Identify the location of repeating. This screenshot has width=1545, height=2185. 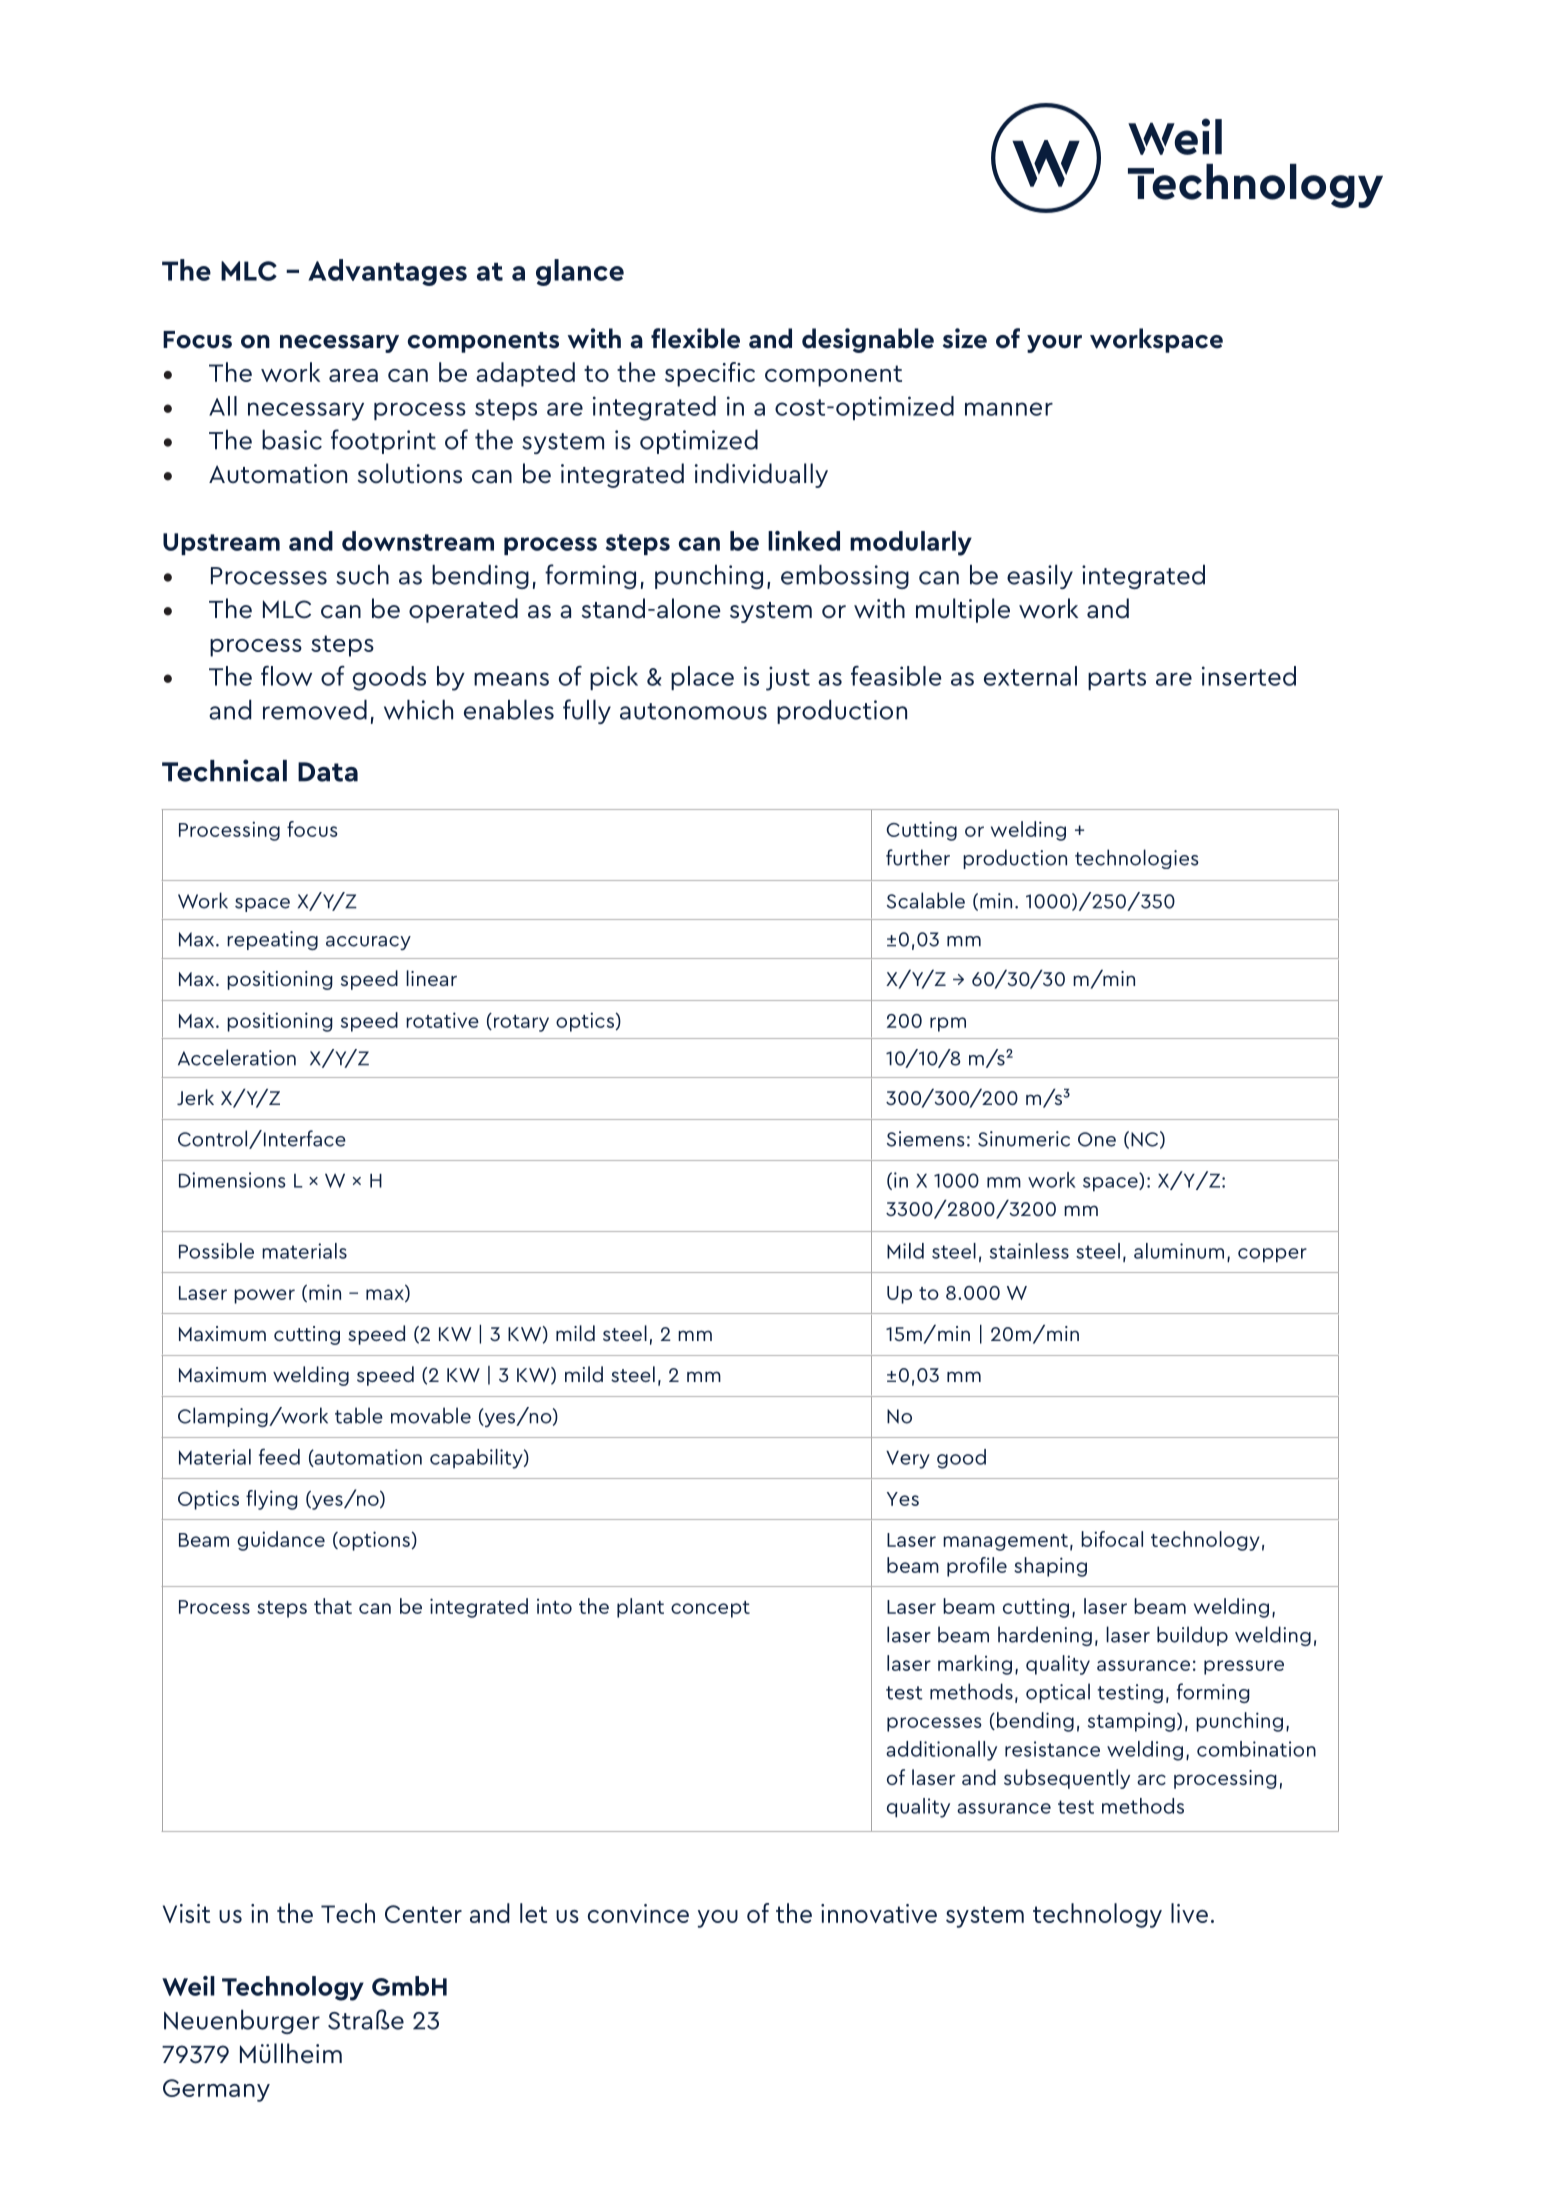
(272, 940).
